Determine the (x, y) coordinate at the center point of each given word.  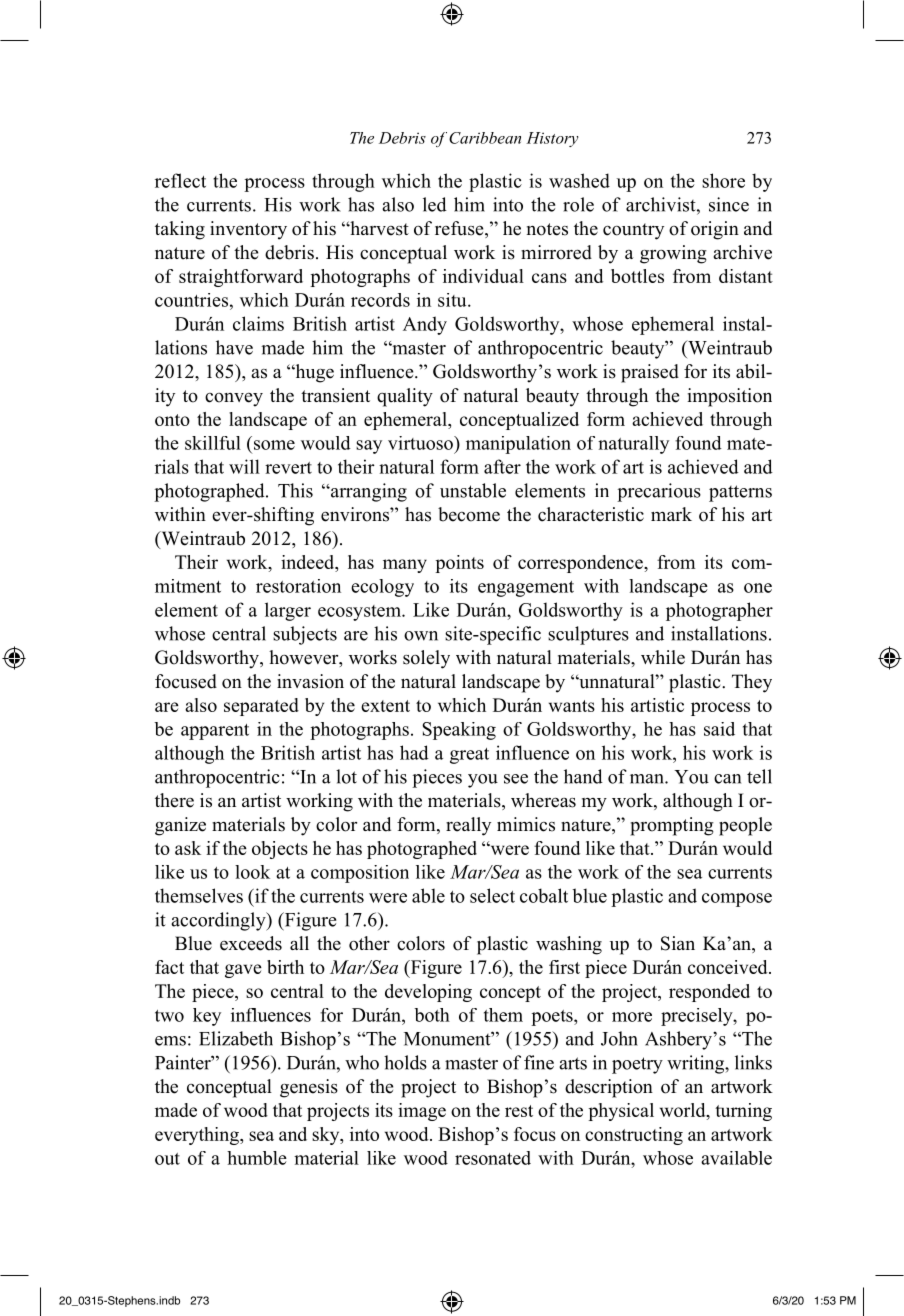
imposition (729, 397)
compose (737, 900)
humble (257, 1158)
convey (234, 399)
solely (426, 659)
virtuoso (421, 443)
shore (723, 180)
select (492, 895)
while (663, 657)
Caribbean (485, 138)
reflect (180, 180)
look (252, 872)
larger (288, 611)
